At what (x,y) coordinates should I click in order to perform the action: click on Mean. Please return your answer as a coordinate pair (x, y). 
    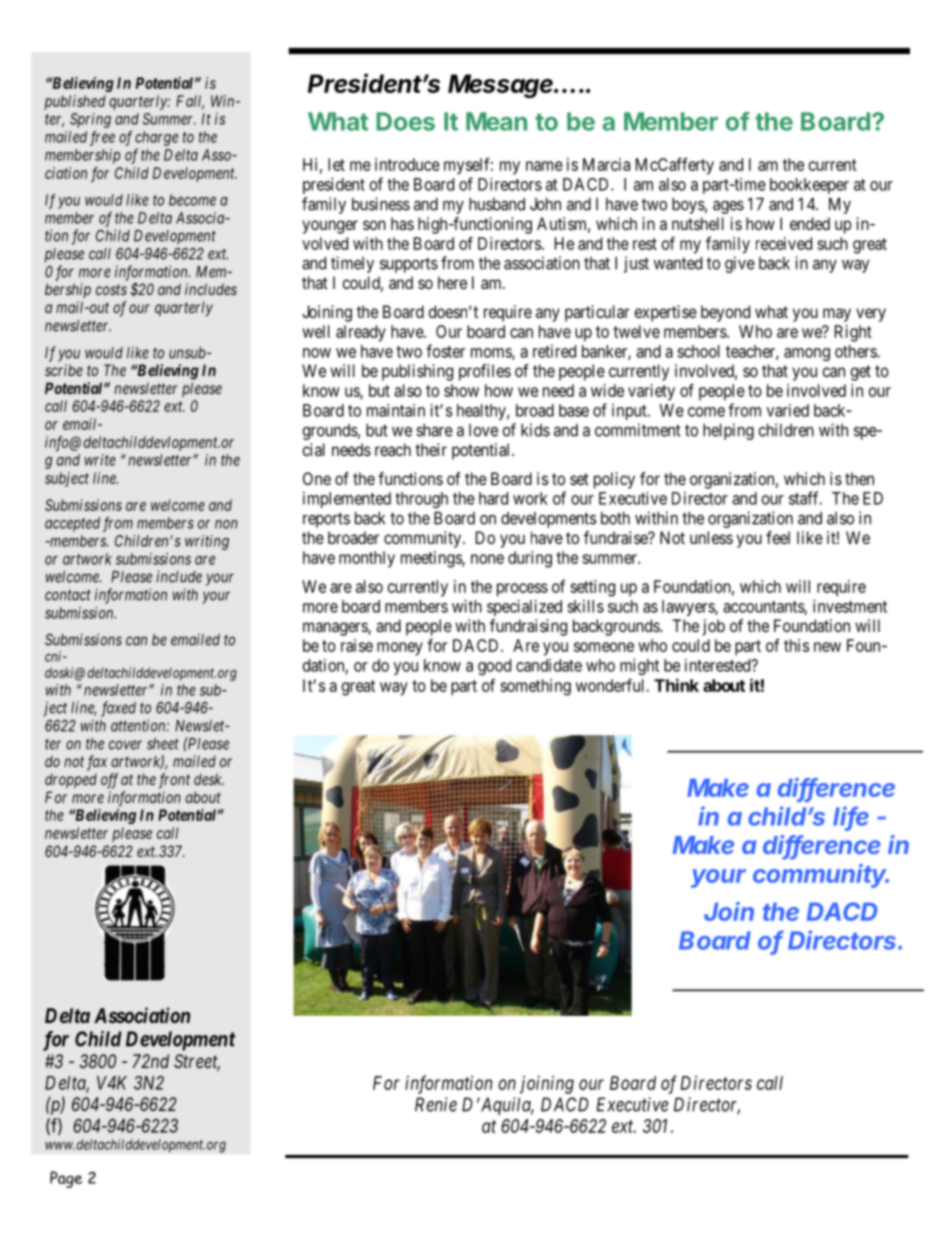
    Looking at the image, I should click on (496, 121).
